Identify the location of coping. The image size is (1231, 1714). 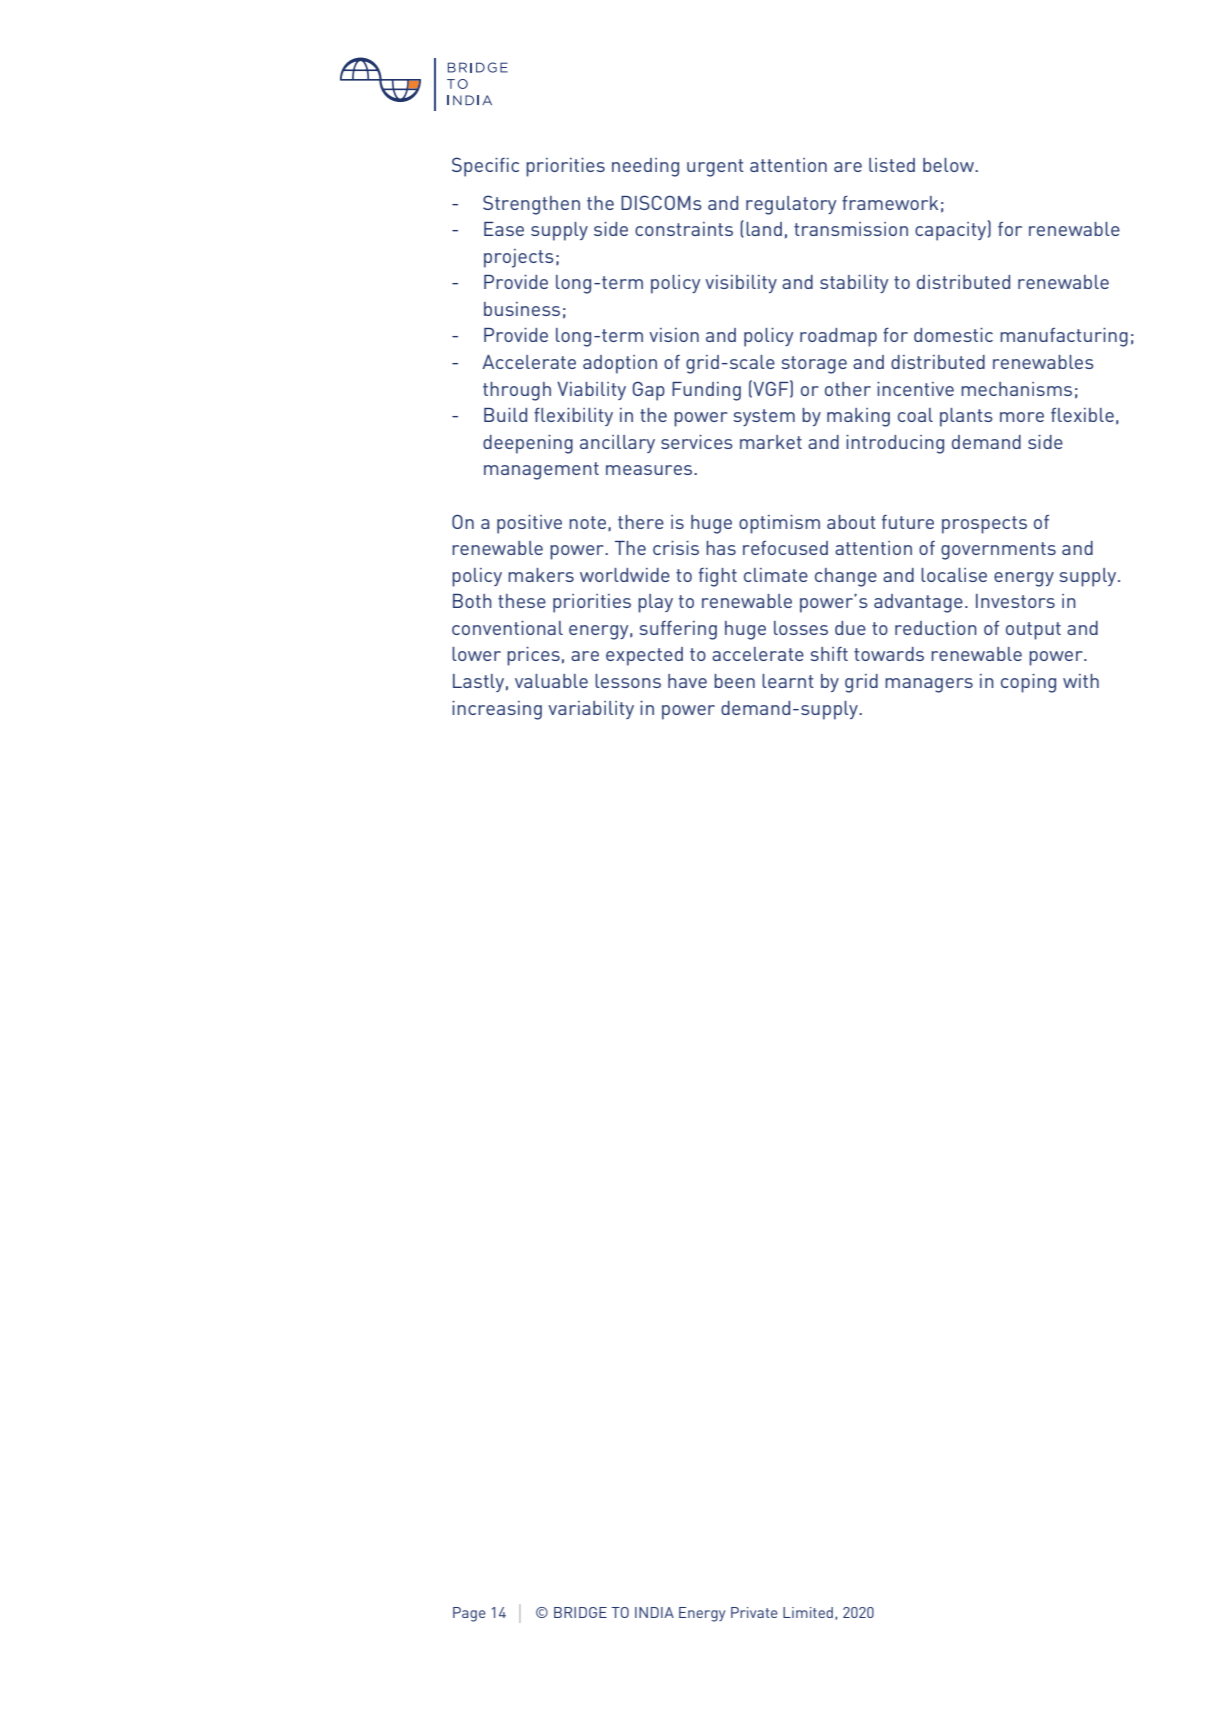
(1028, 683).
